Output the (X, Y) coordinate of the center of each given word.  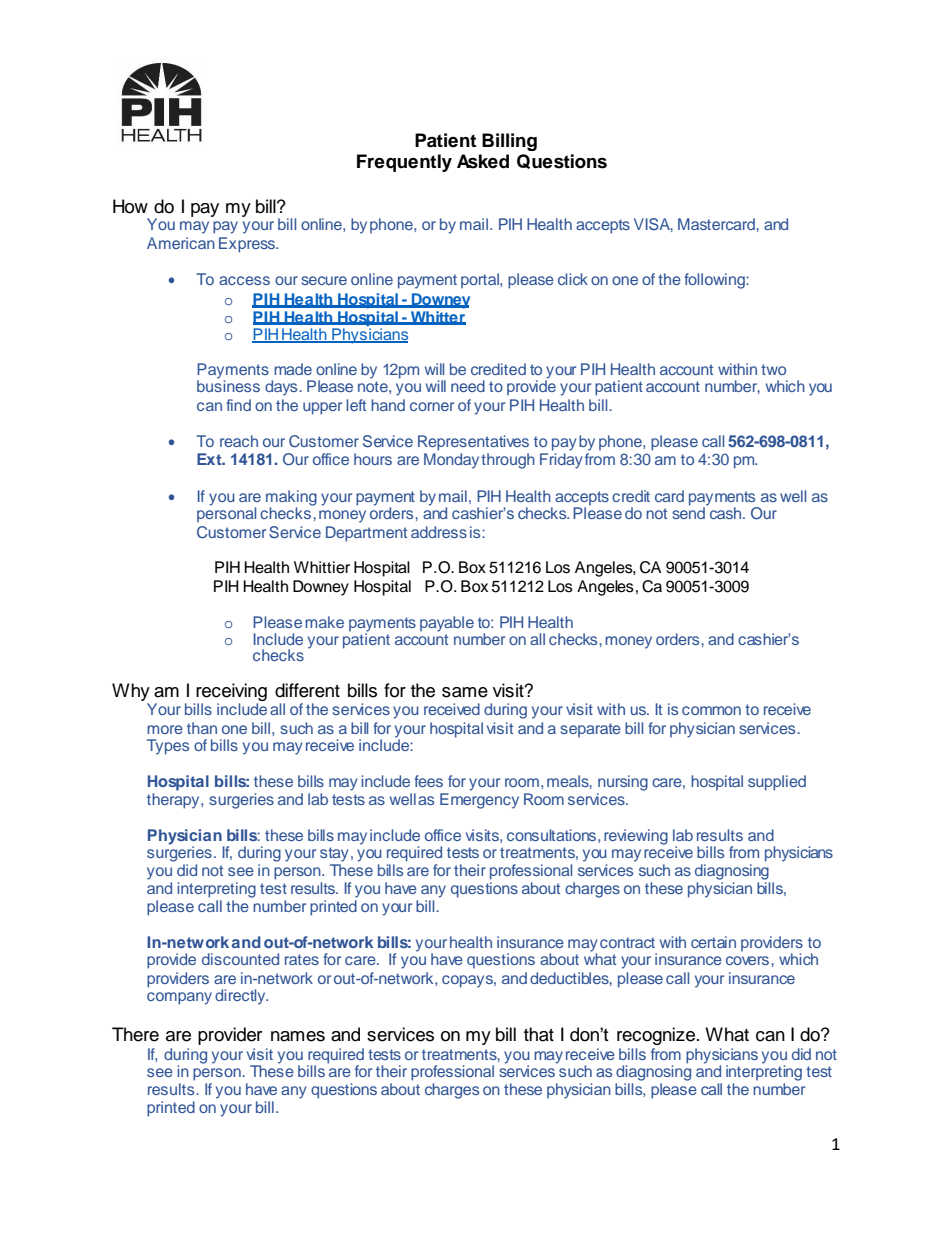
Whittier (322, 567)
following (715, 281)
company (179, 998)
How (130, 206)
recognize (657, 1036)
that (539, 1034)
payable (447, 624)
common (711, 710)
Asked (483, 161)
